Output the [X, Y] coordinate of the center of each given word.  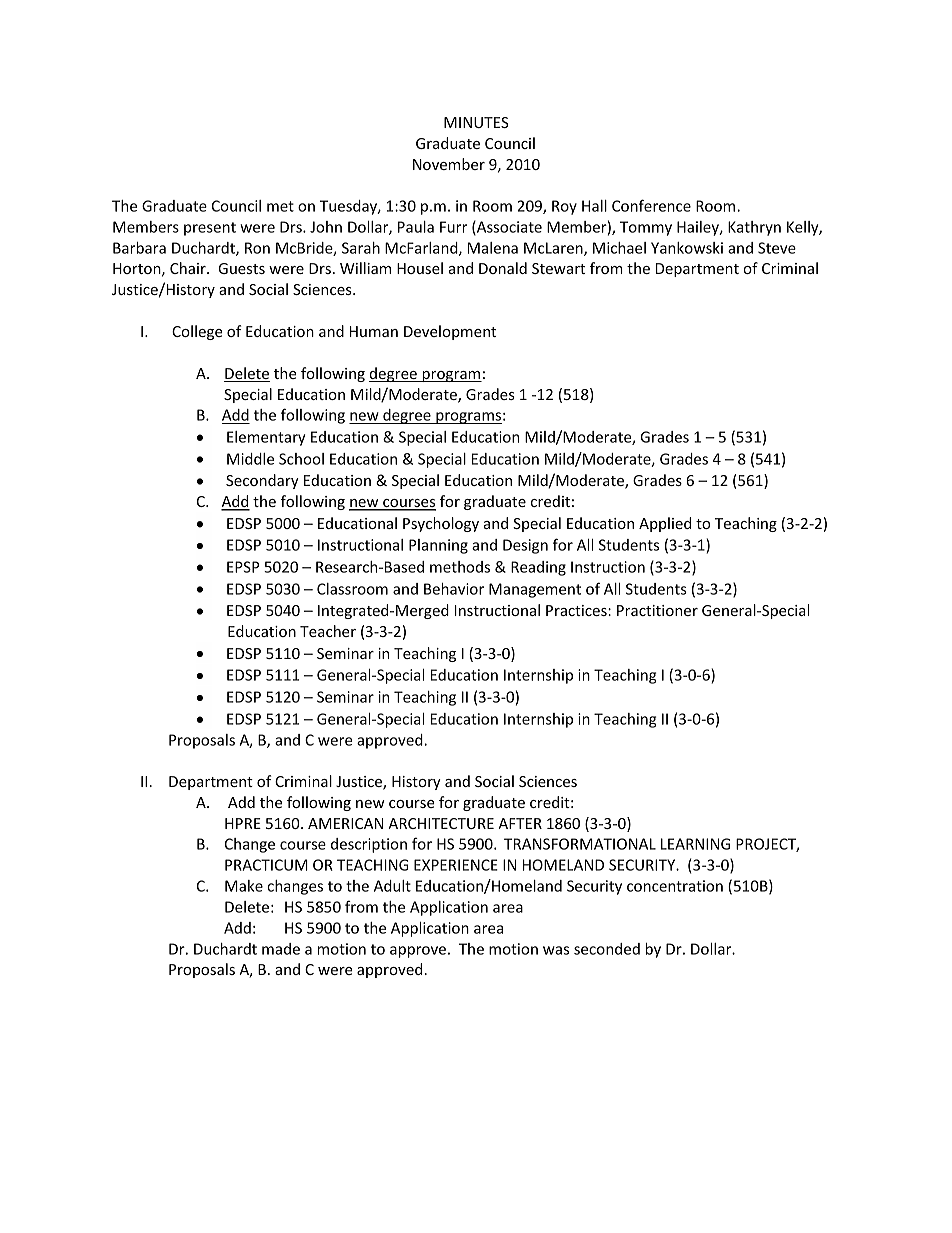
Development [450, 332]
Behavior [454, 589]
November [449, 164]
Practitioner [657, 610]
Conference [651, 205]
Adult [392, 886]
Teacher [328, 631]
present [210, 229]
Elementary [266, 438]
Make [244, 886]
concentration [675, 886]
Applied [665, 524]
